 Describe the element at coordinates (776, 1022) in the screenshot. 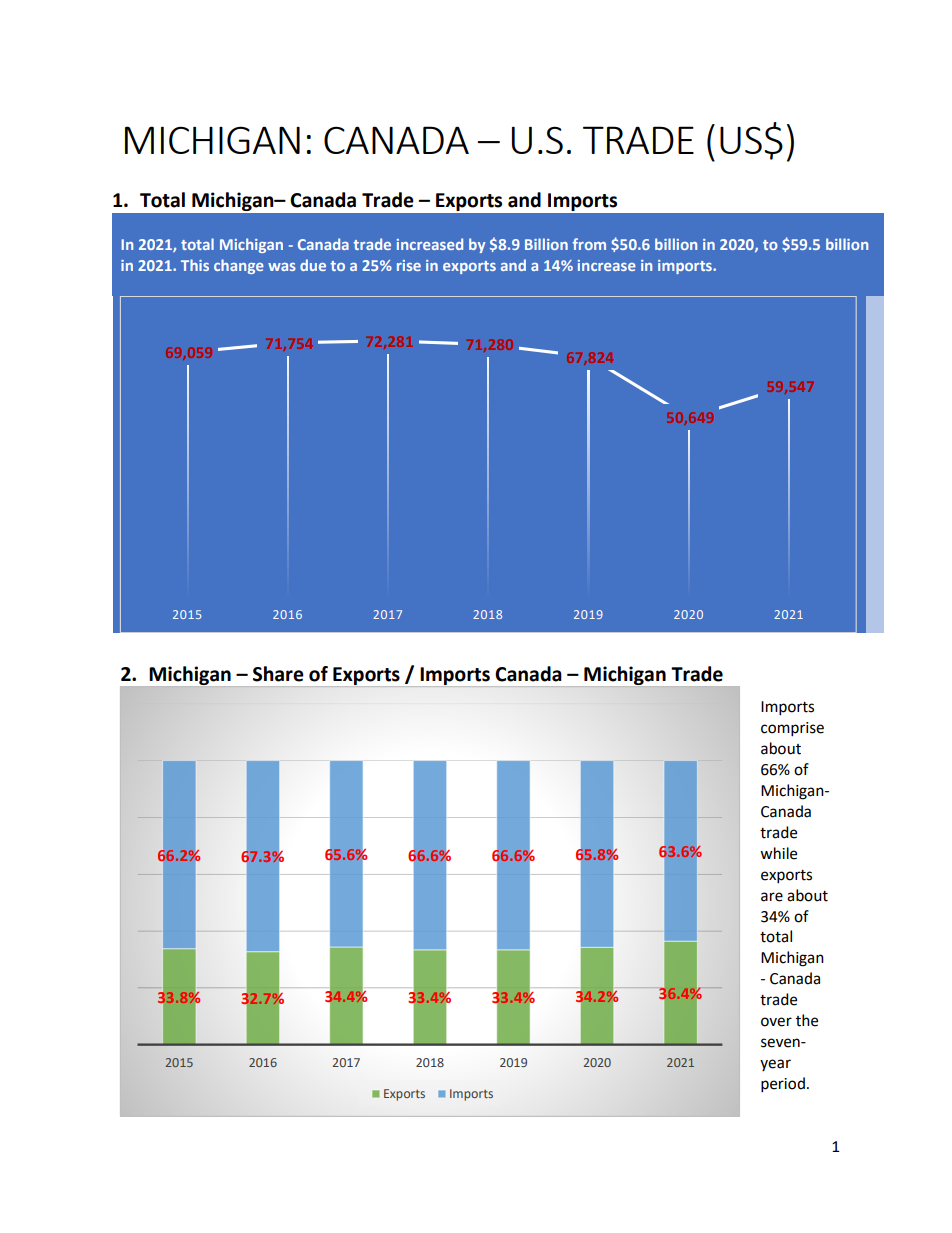

I see `over` at that location.
